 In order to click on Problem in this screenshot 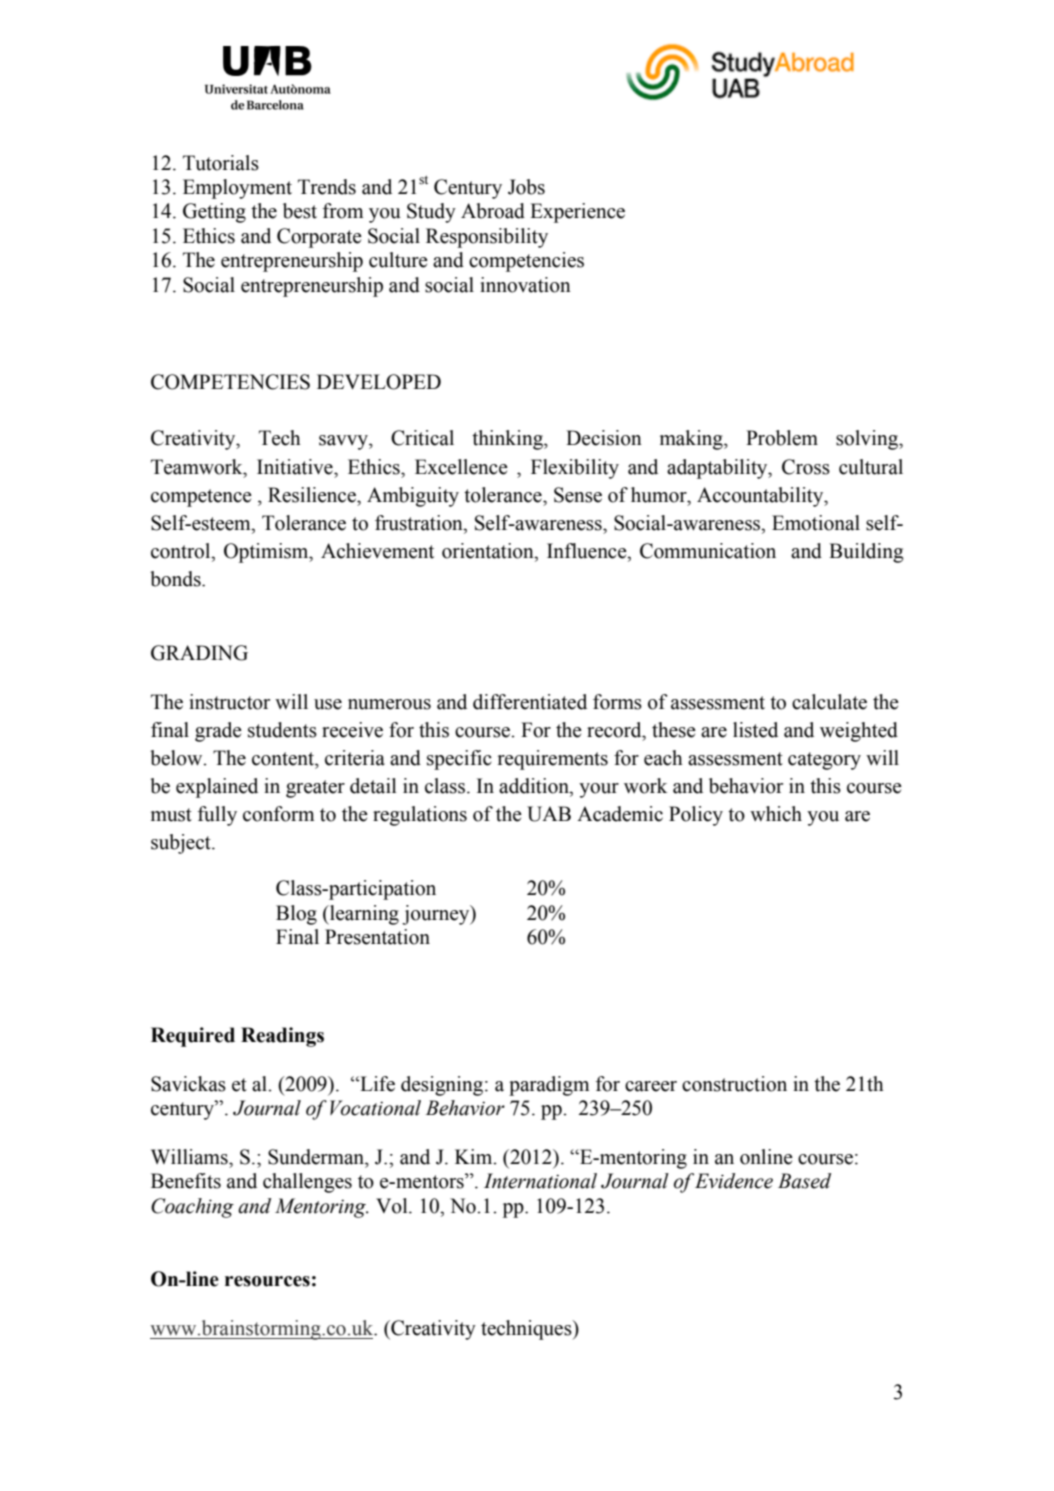, I will do `click(782, 438)`.
